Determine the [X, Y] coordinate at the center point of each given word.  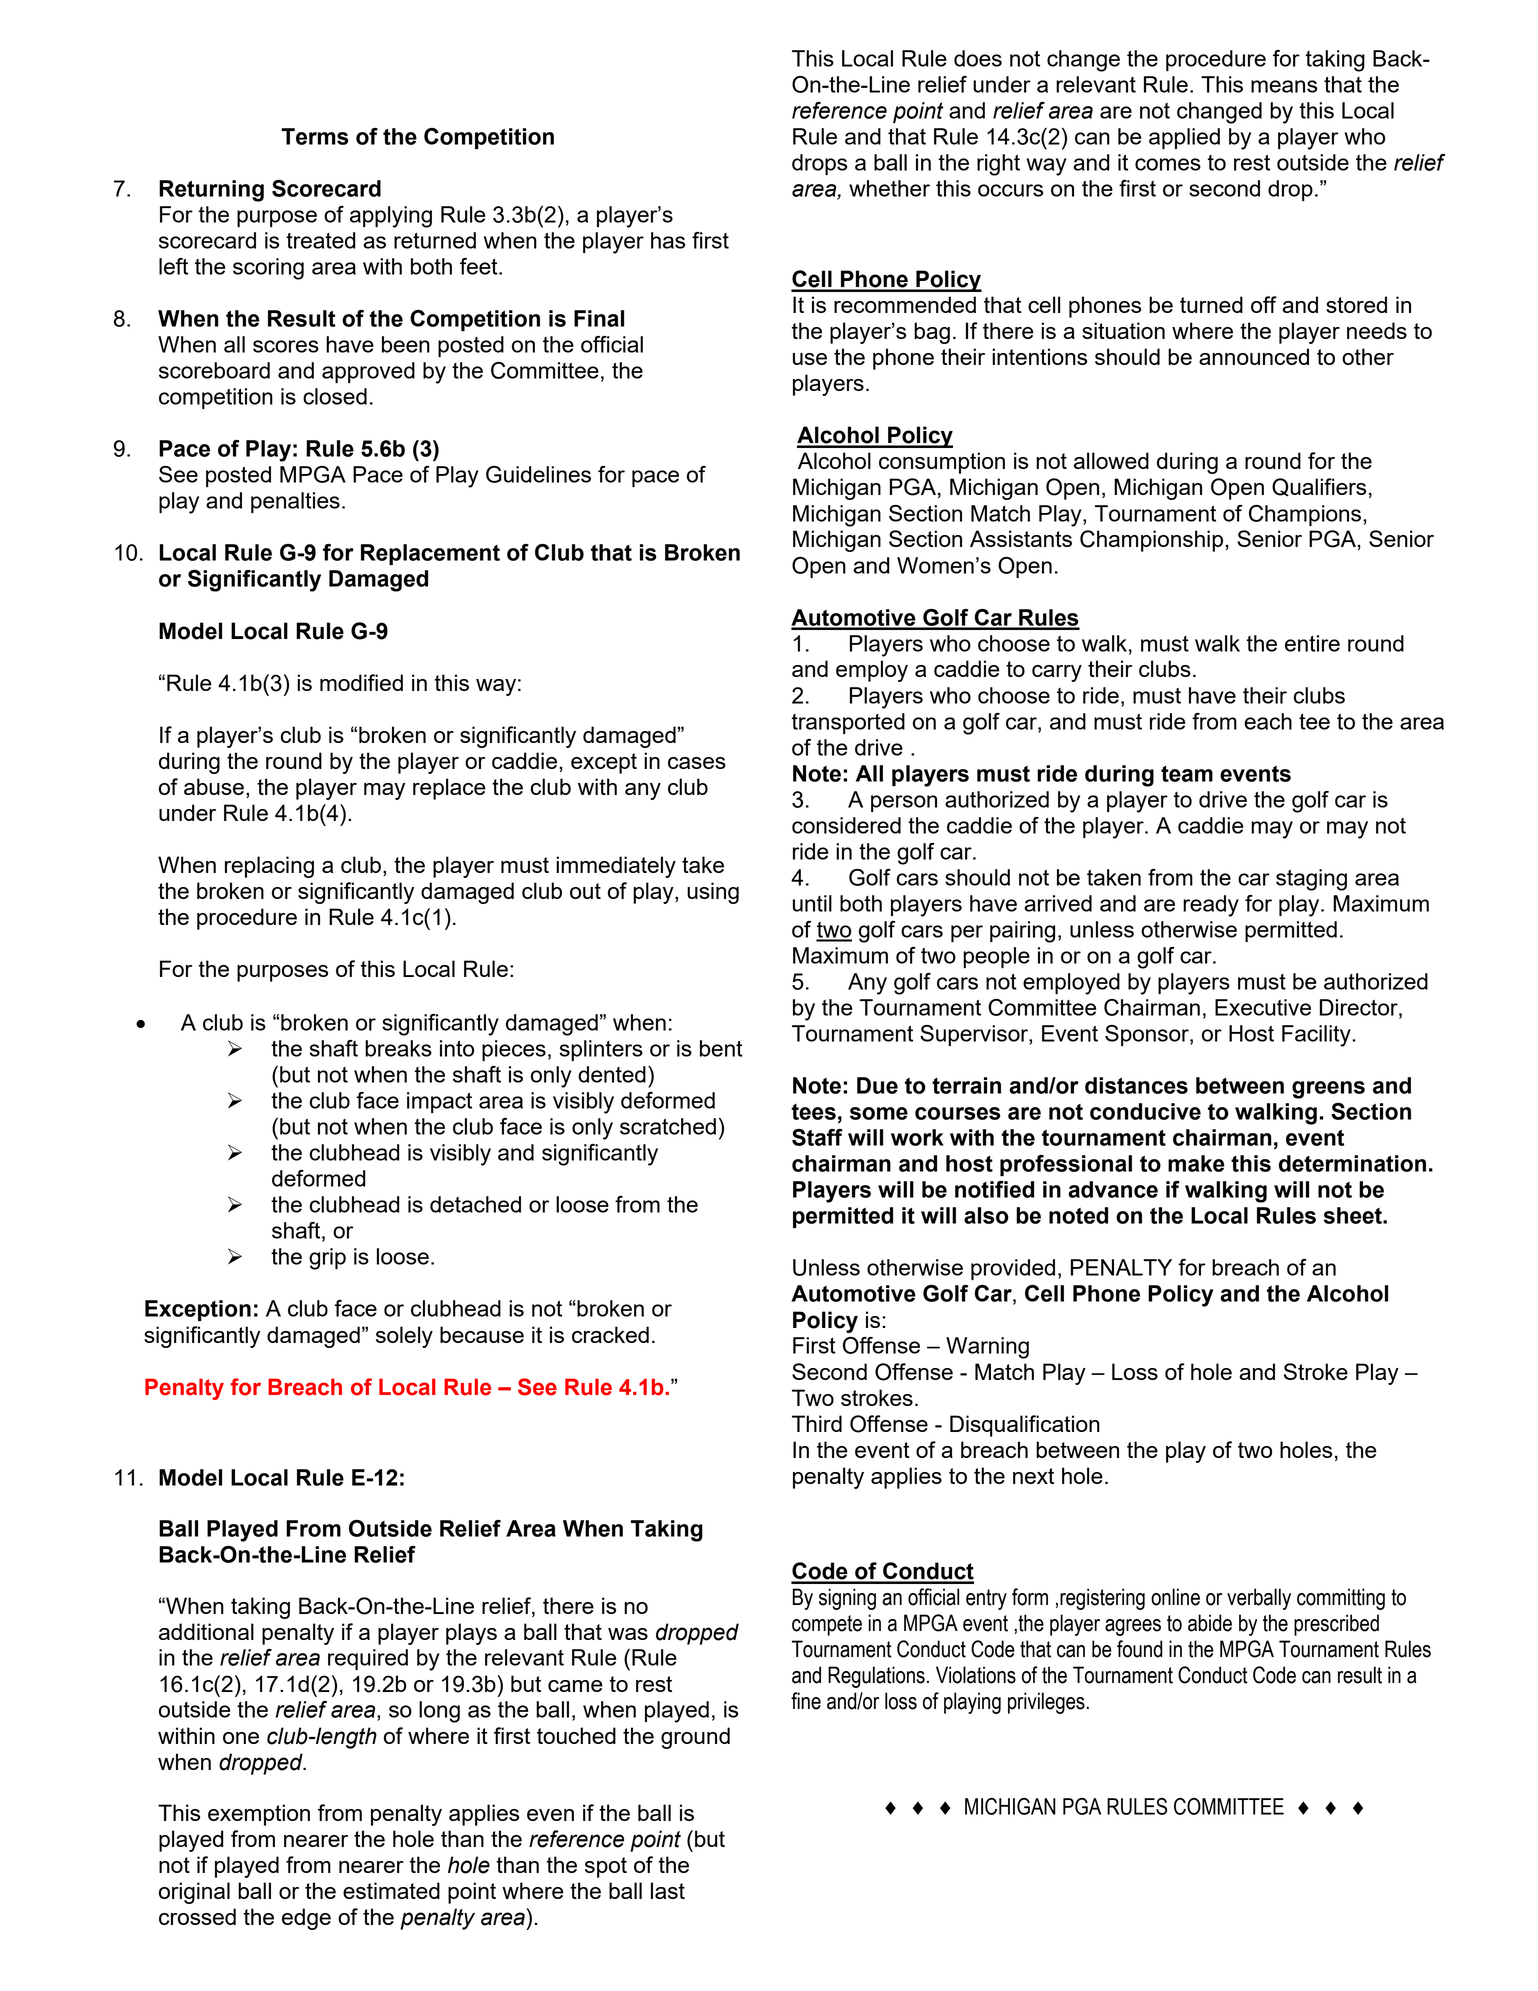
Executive [1263, 1007]
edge [306, 1919]
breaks [398, 1048]
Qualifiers [1319, 487]
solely [404, 1337]
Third [817, 1423]
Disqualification [1025, 1426]
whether [889, 188]
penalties [295, 502]
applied [1184, 138]
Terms [315, 136]
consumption [942, 463]
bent [721, 1048]
